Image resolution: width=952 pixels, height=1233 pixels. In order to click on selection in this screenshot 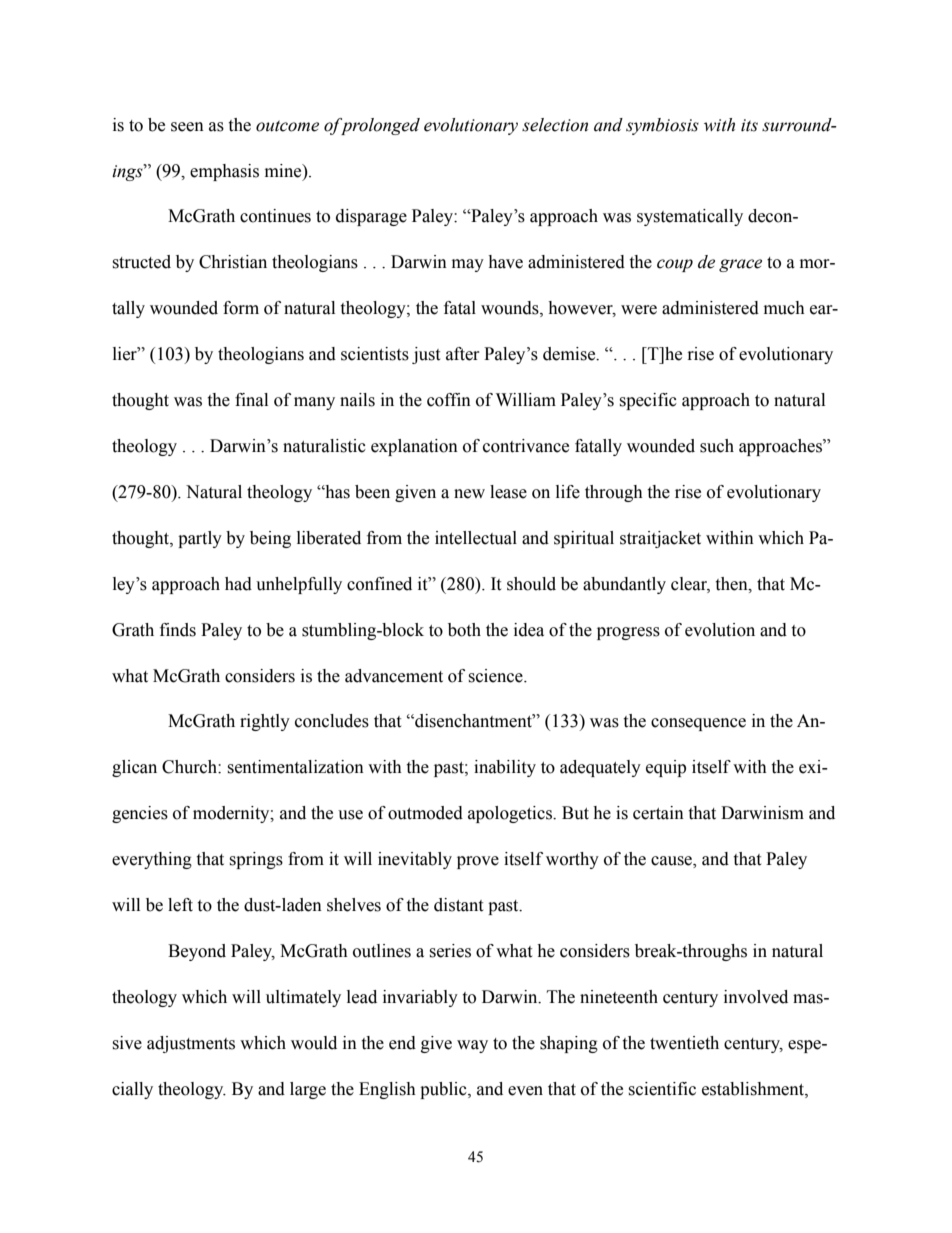, I will do `click(555, 125)`.
